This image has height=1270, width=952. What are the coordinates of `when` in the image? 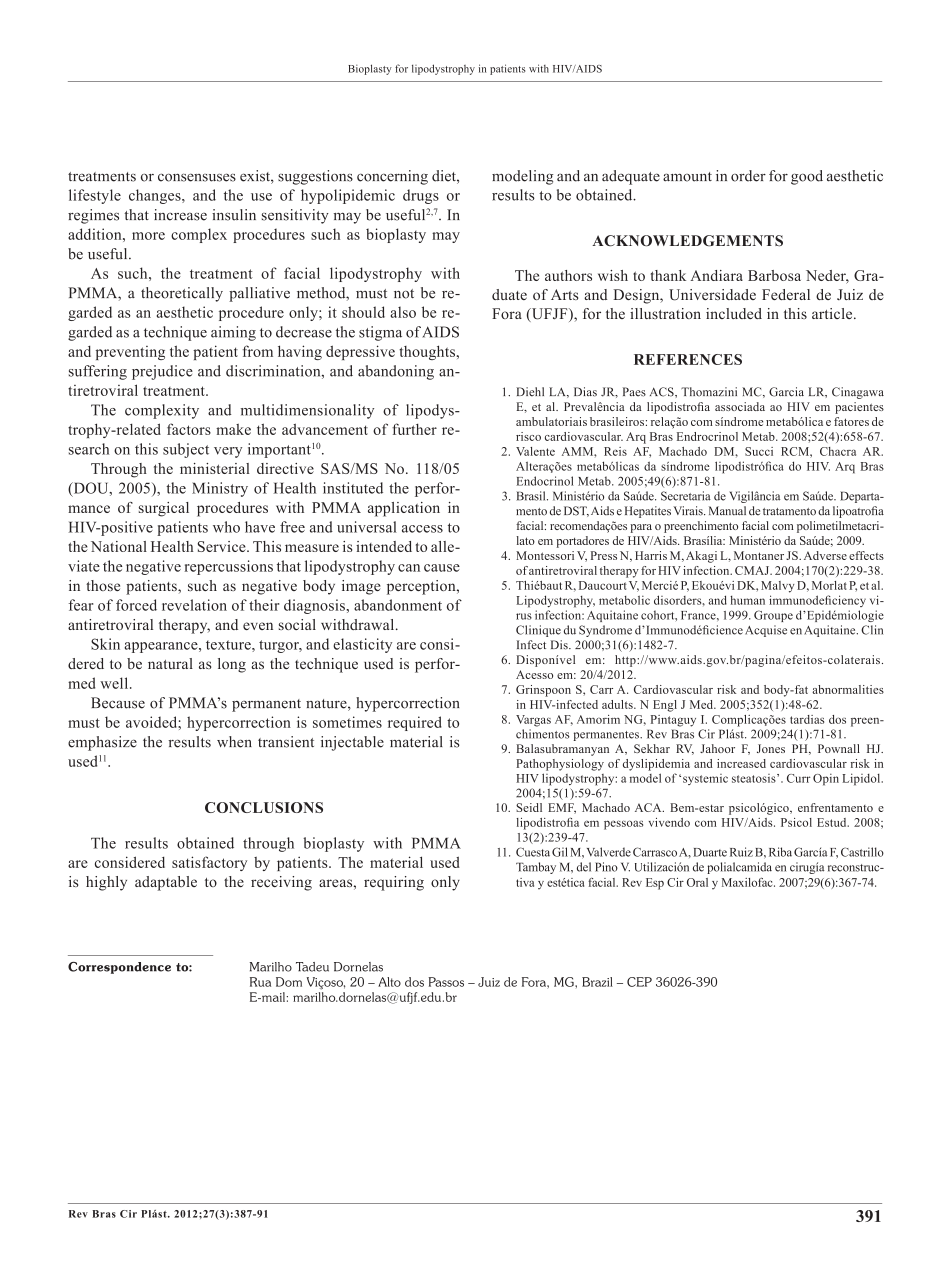 It's located at (234, 742).
